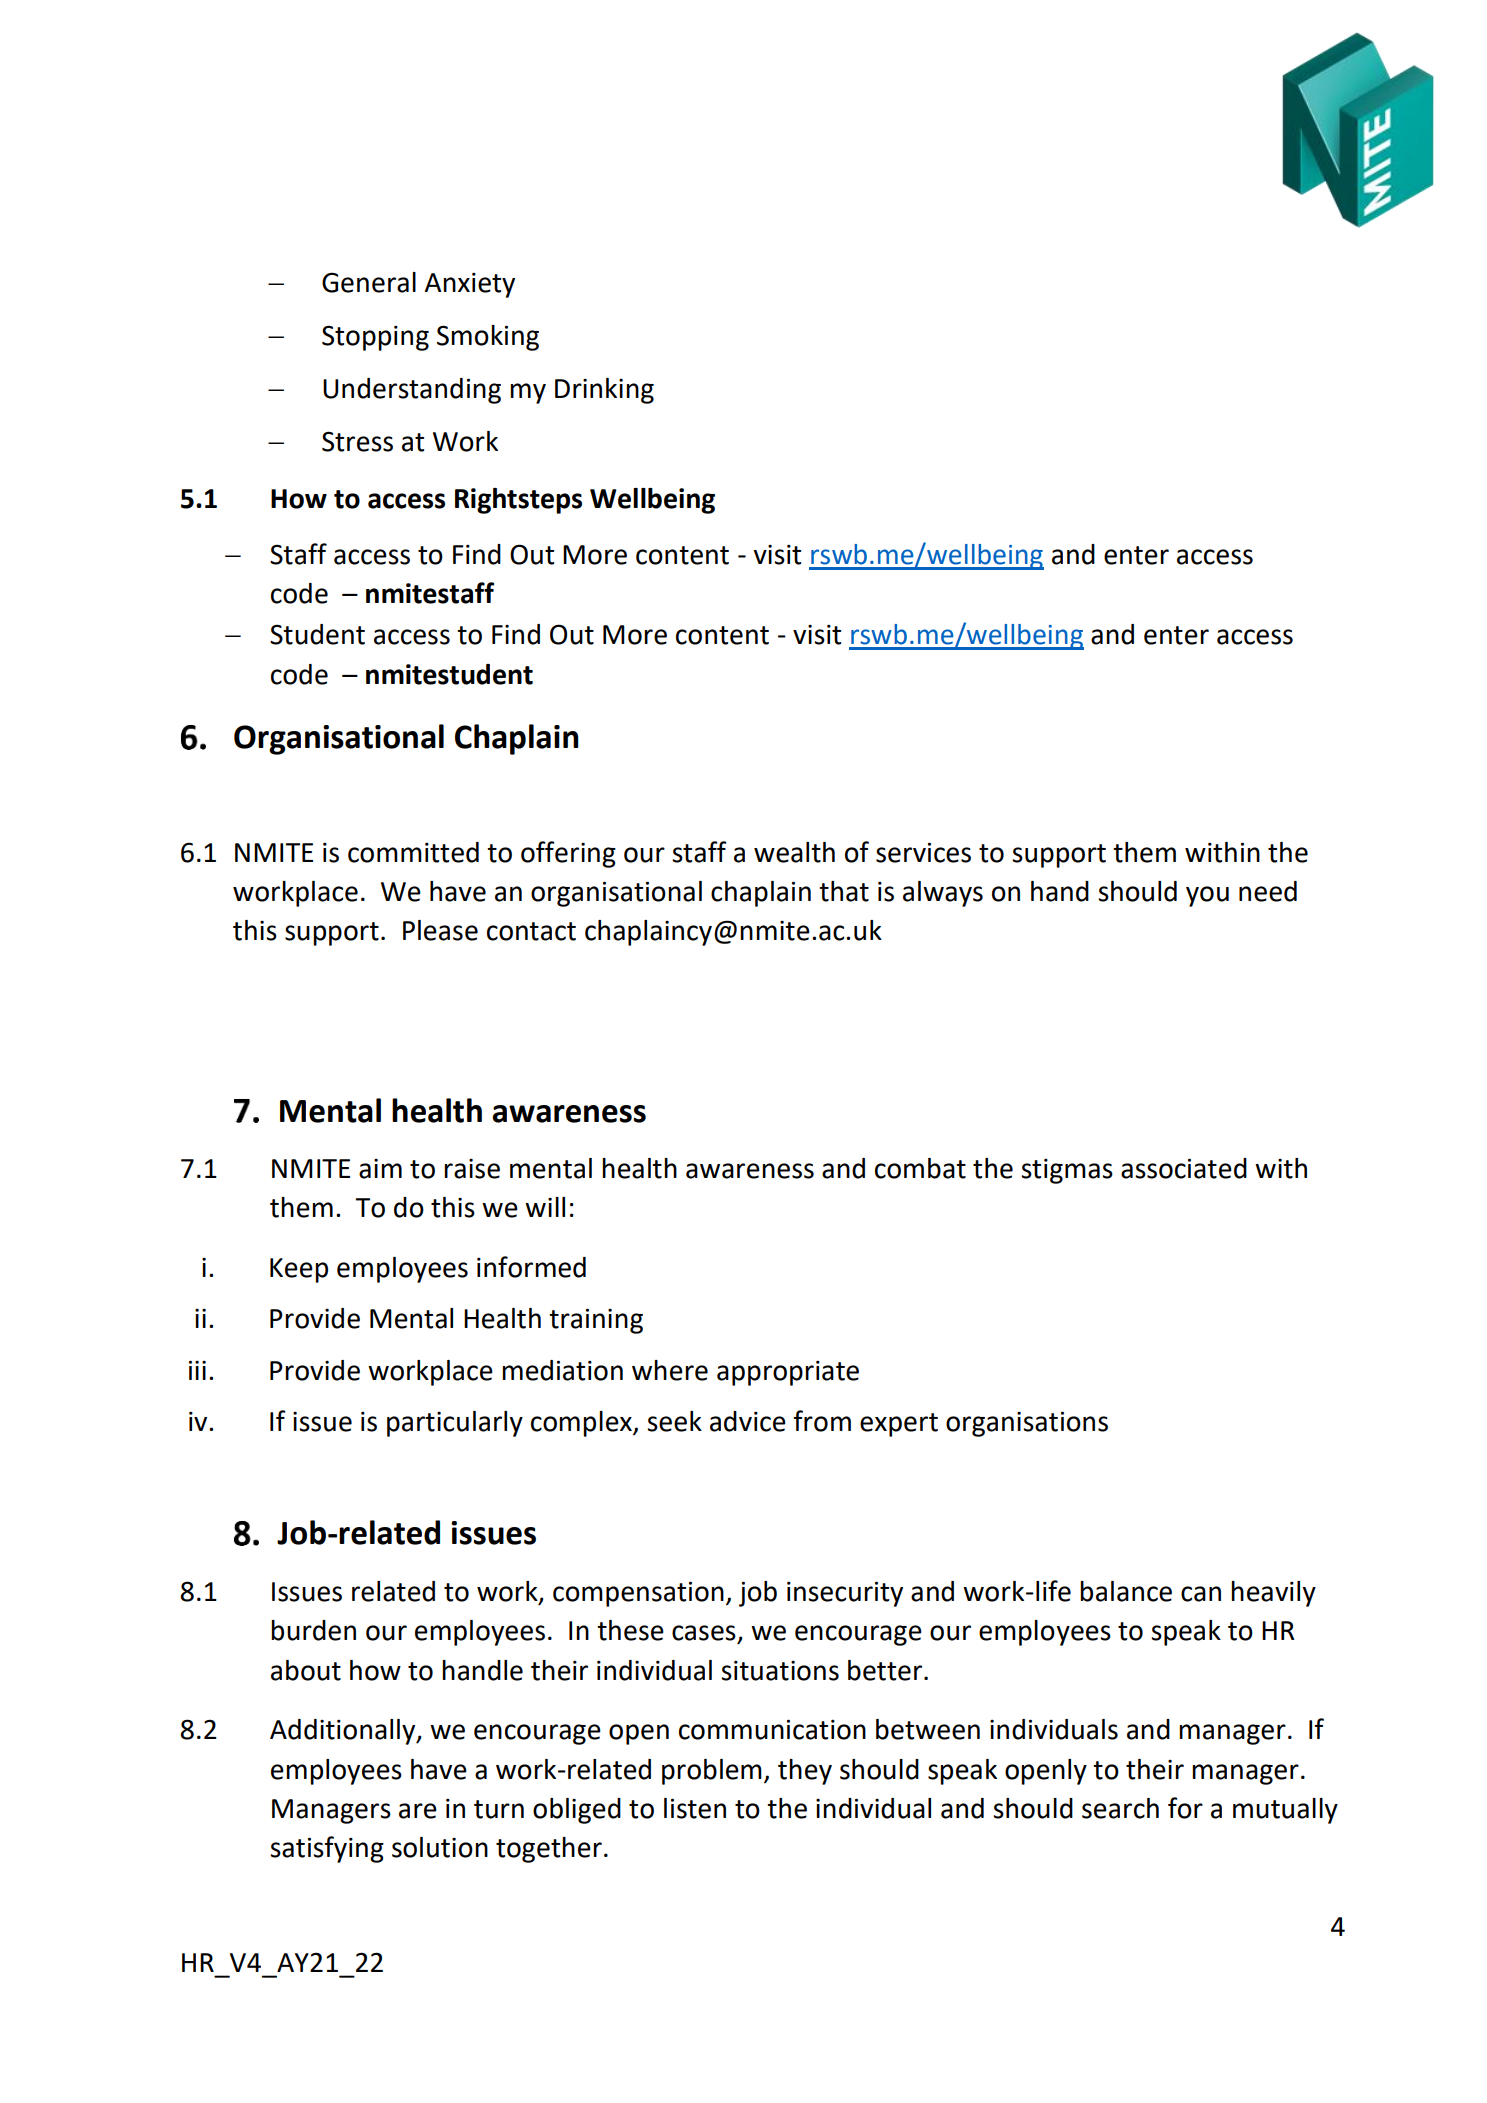 This image has height=2103, width=1487. Describe the element at coordinates (794, 852) in the image. I see `wealth` at that location.
